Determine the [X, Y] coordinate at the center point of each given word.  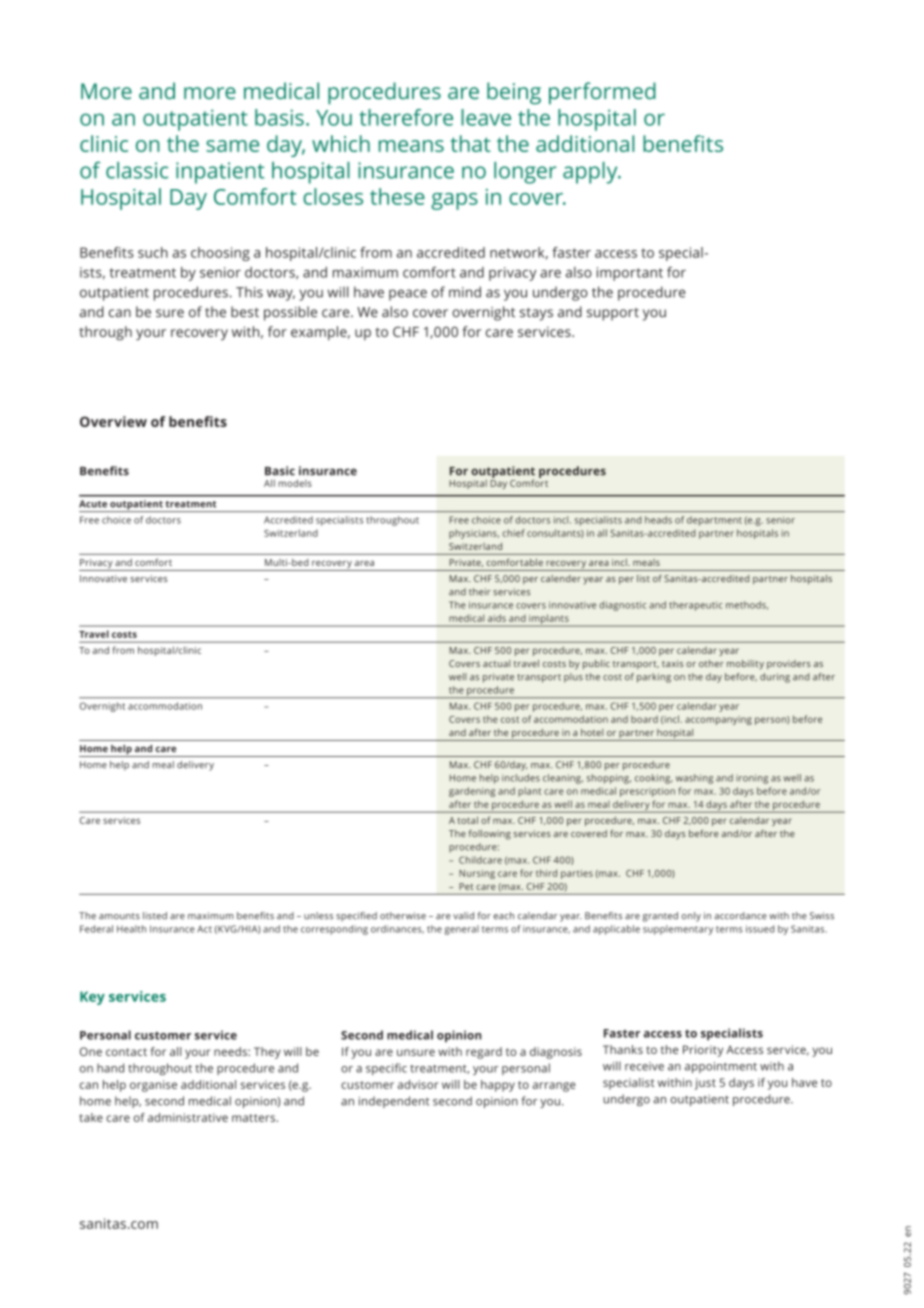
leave [486, 117]
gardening [472, 792]
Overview [113, 421]
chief [513, 533]
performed [602, 93]
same [232, 146]
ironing [752, 779]
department [714, 521]
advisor [418, 1084]
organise [153, 1086]
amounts [119, 916]
